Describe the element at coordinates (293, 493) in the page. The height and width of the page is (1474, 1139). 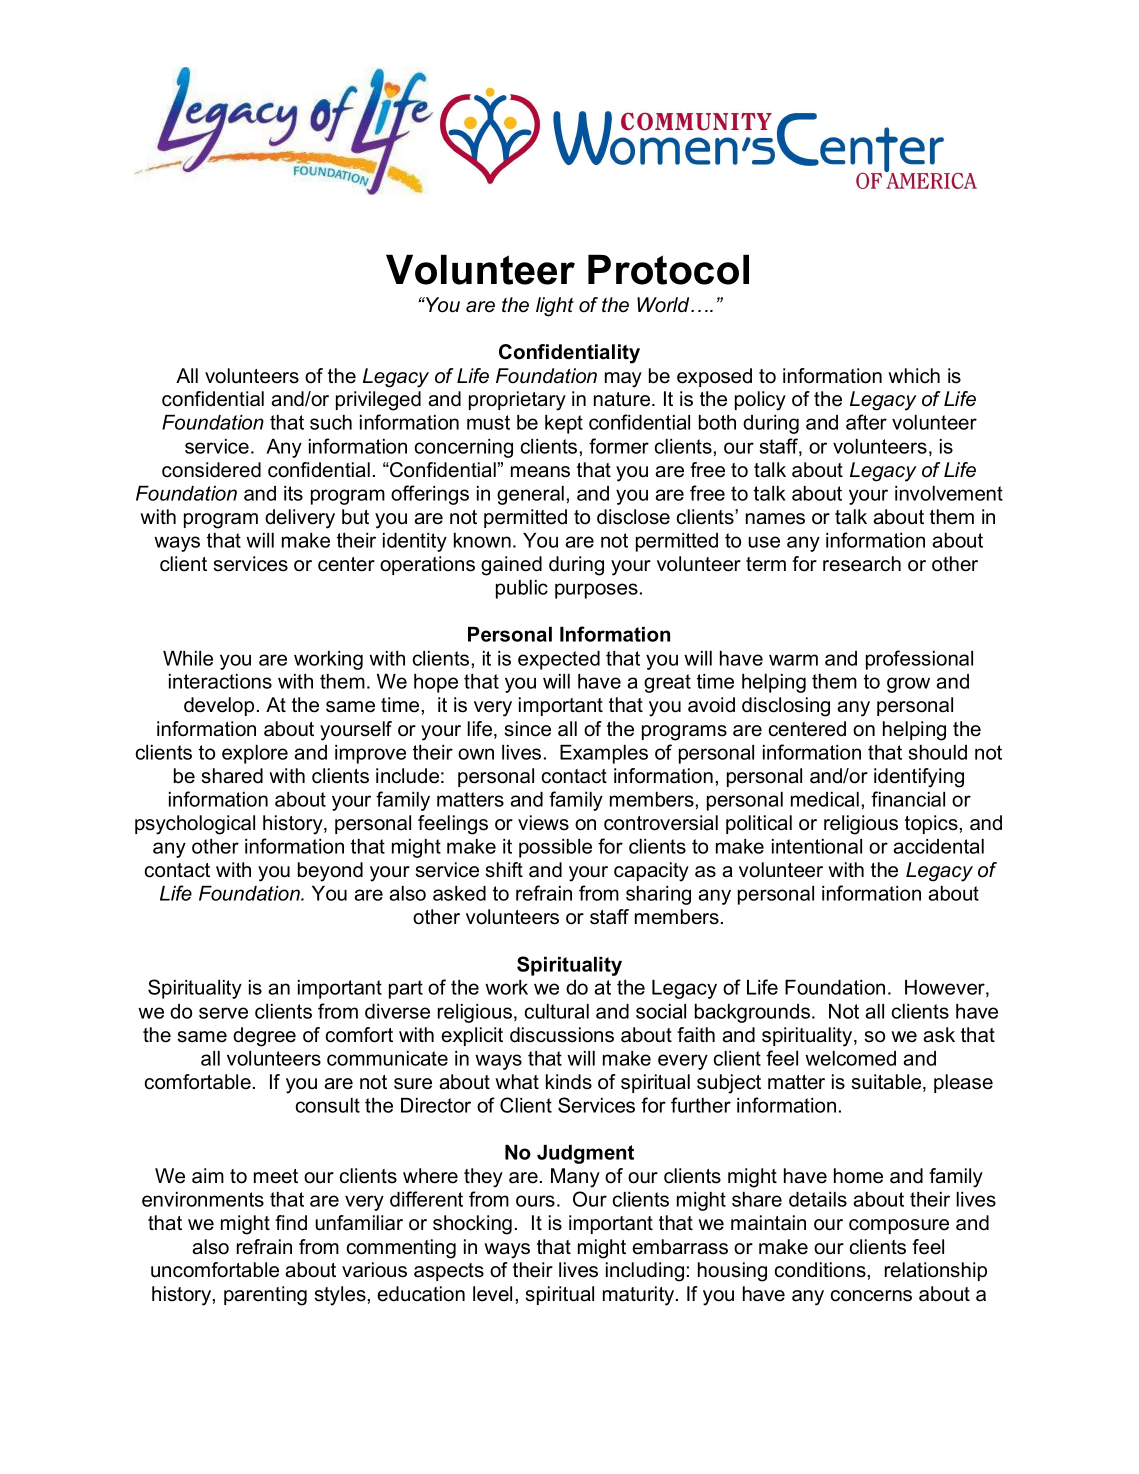
I see `its` at that location.
